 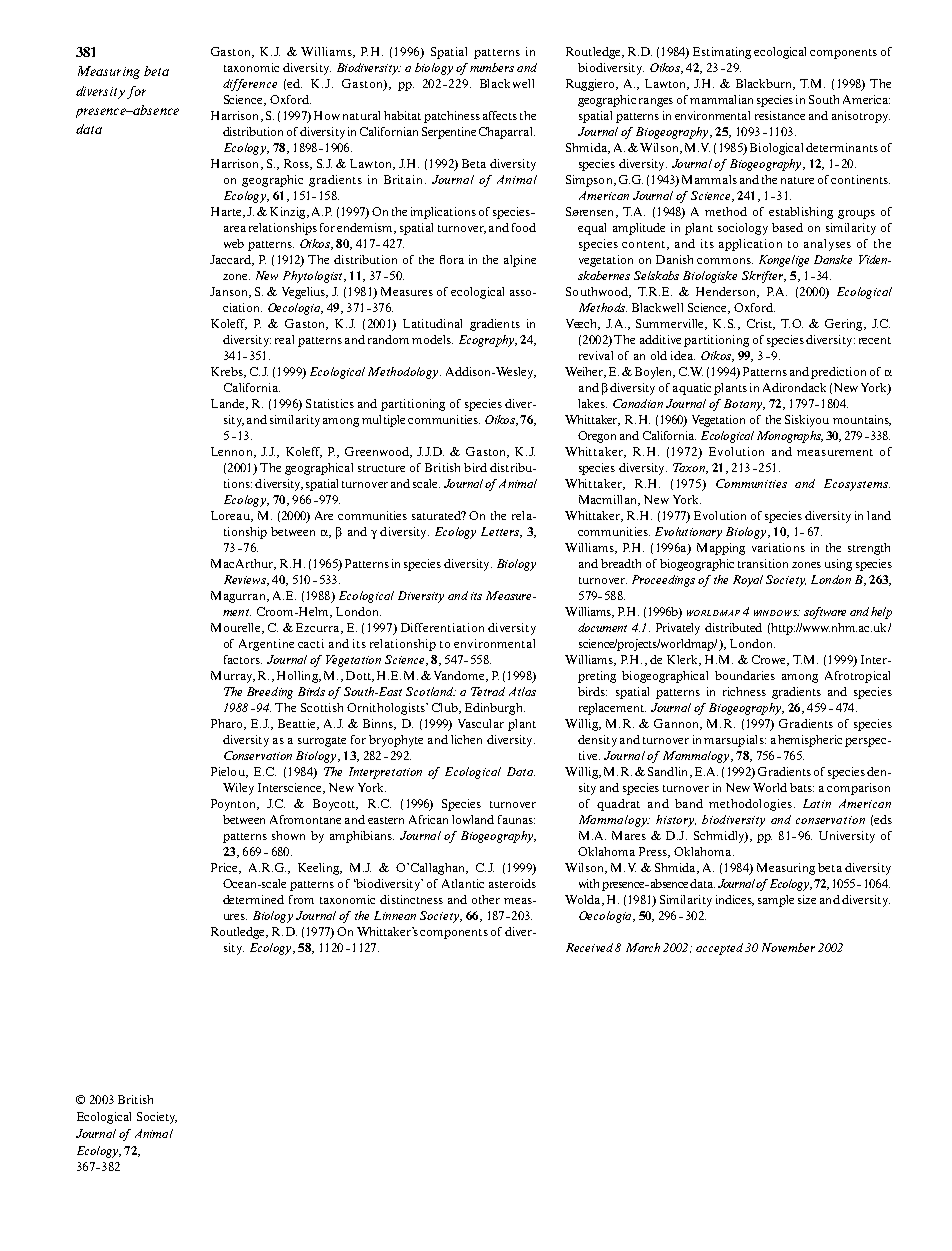 I want to click on real, so click(x=284, y=339).
